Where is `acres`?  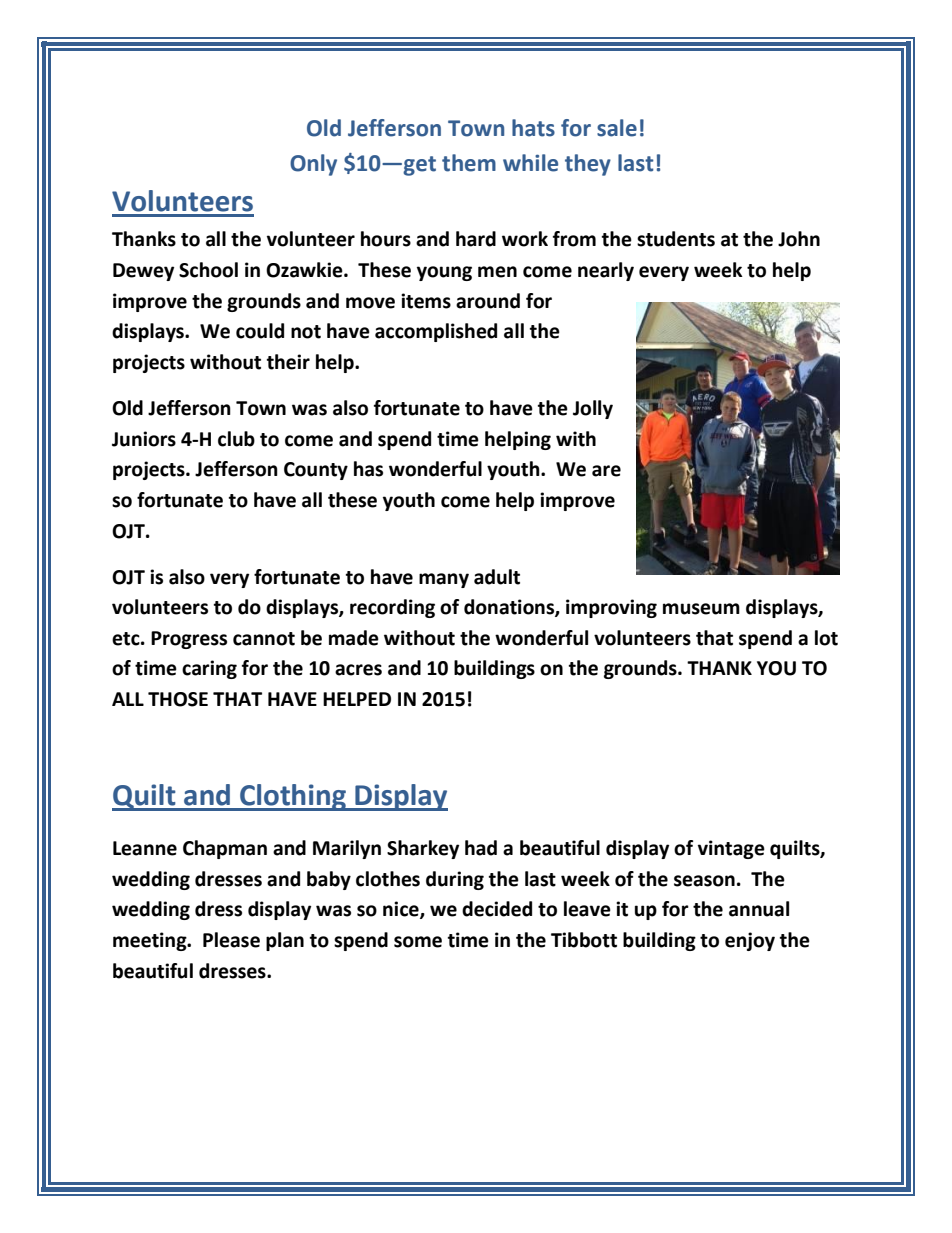 acres is located at coordinates (358, 670).
